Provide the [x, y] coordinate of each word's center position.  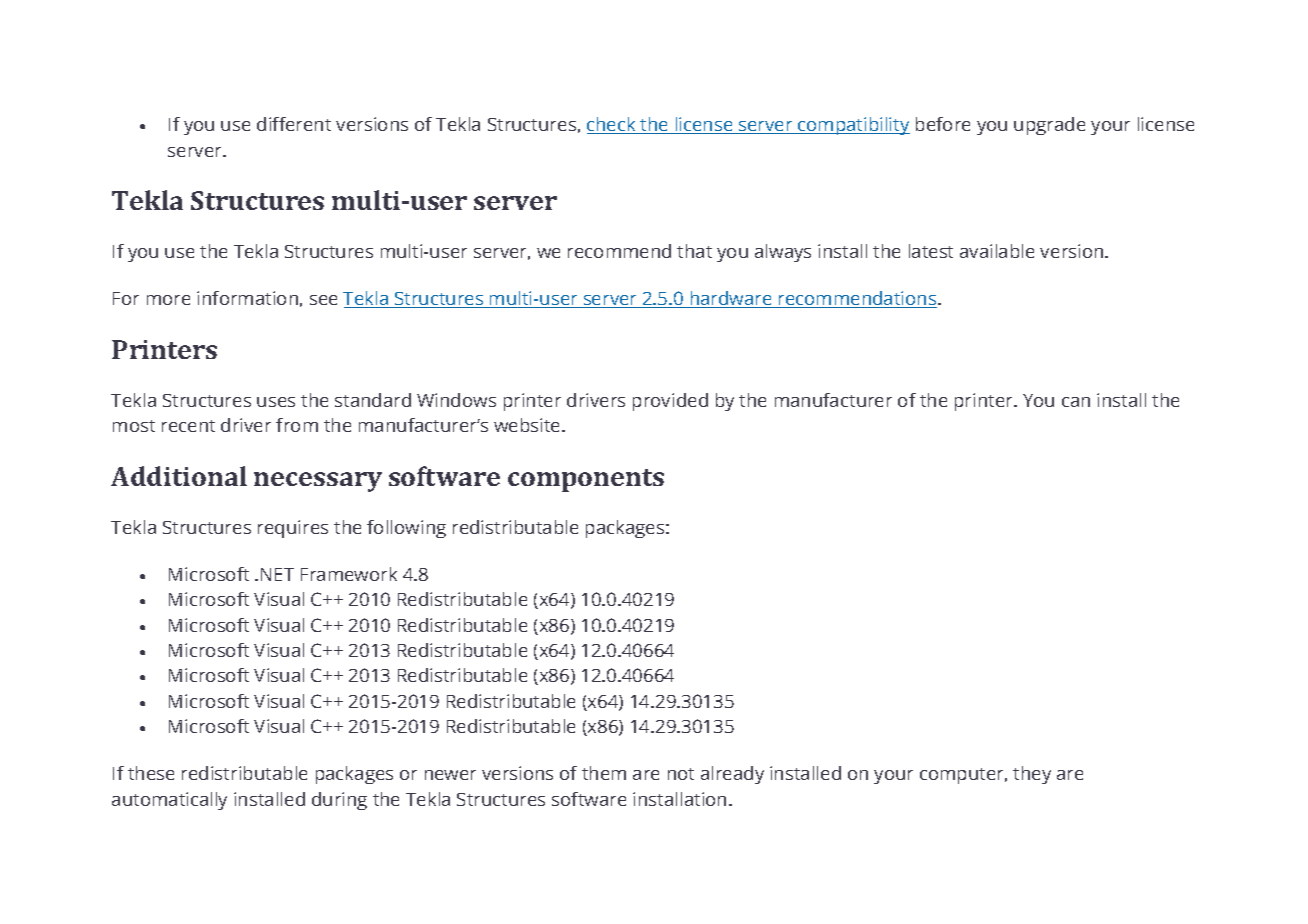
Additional [179, 476]
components [586, 480]
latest [931, 251]
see [323, 300]
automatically [169, 801]
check [612, 125]
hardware [731, 299]
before [943, 124]
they [1032, 775]
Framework [349, 574]
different [294, 124]
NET [277, 574]
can [1076, 402]
